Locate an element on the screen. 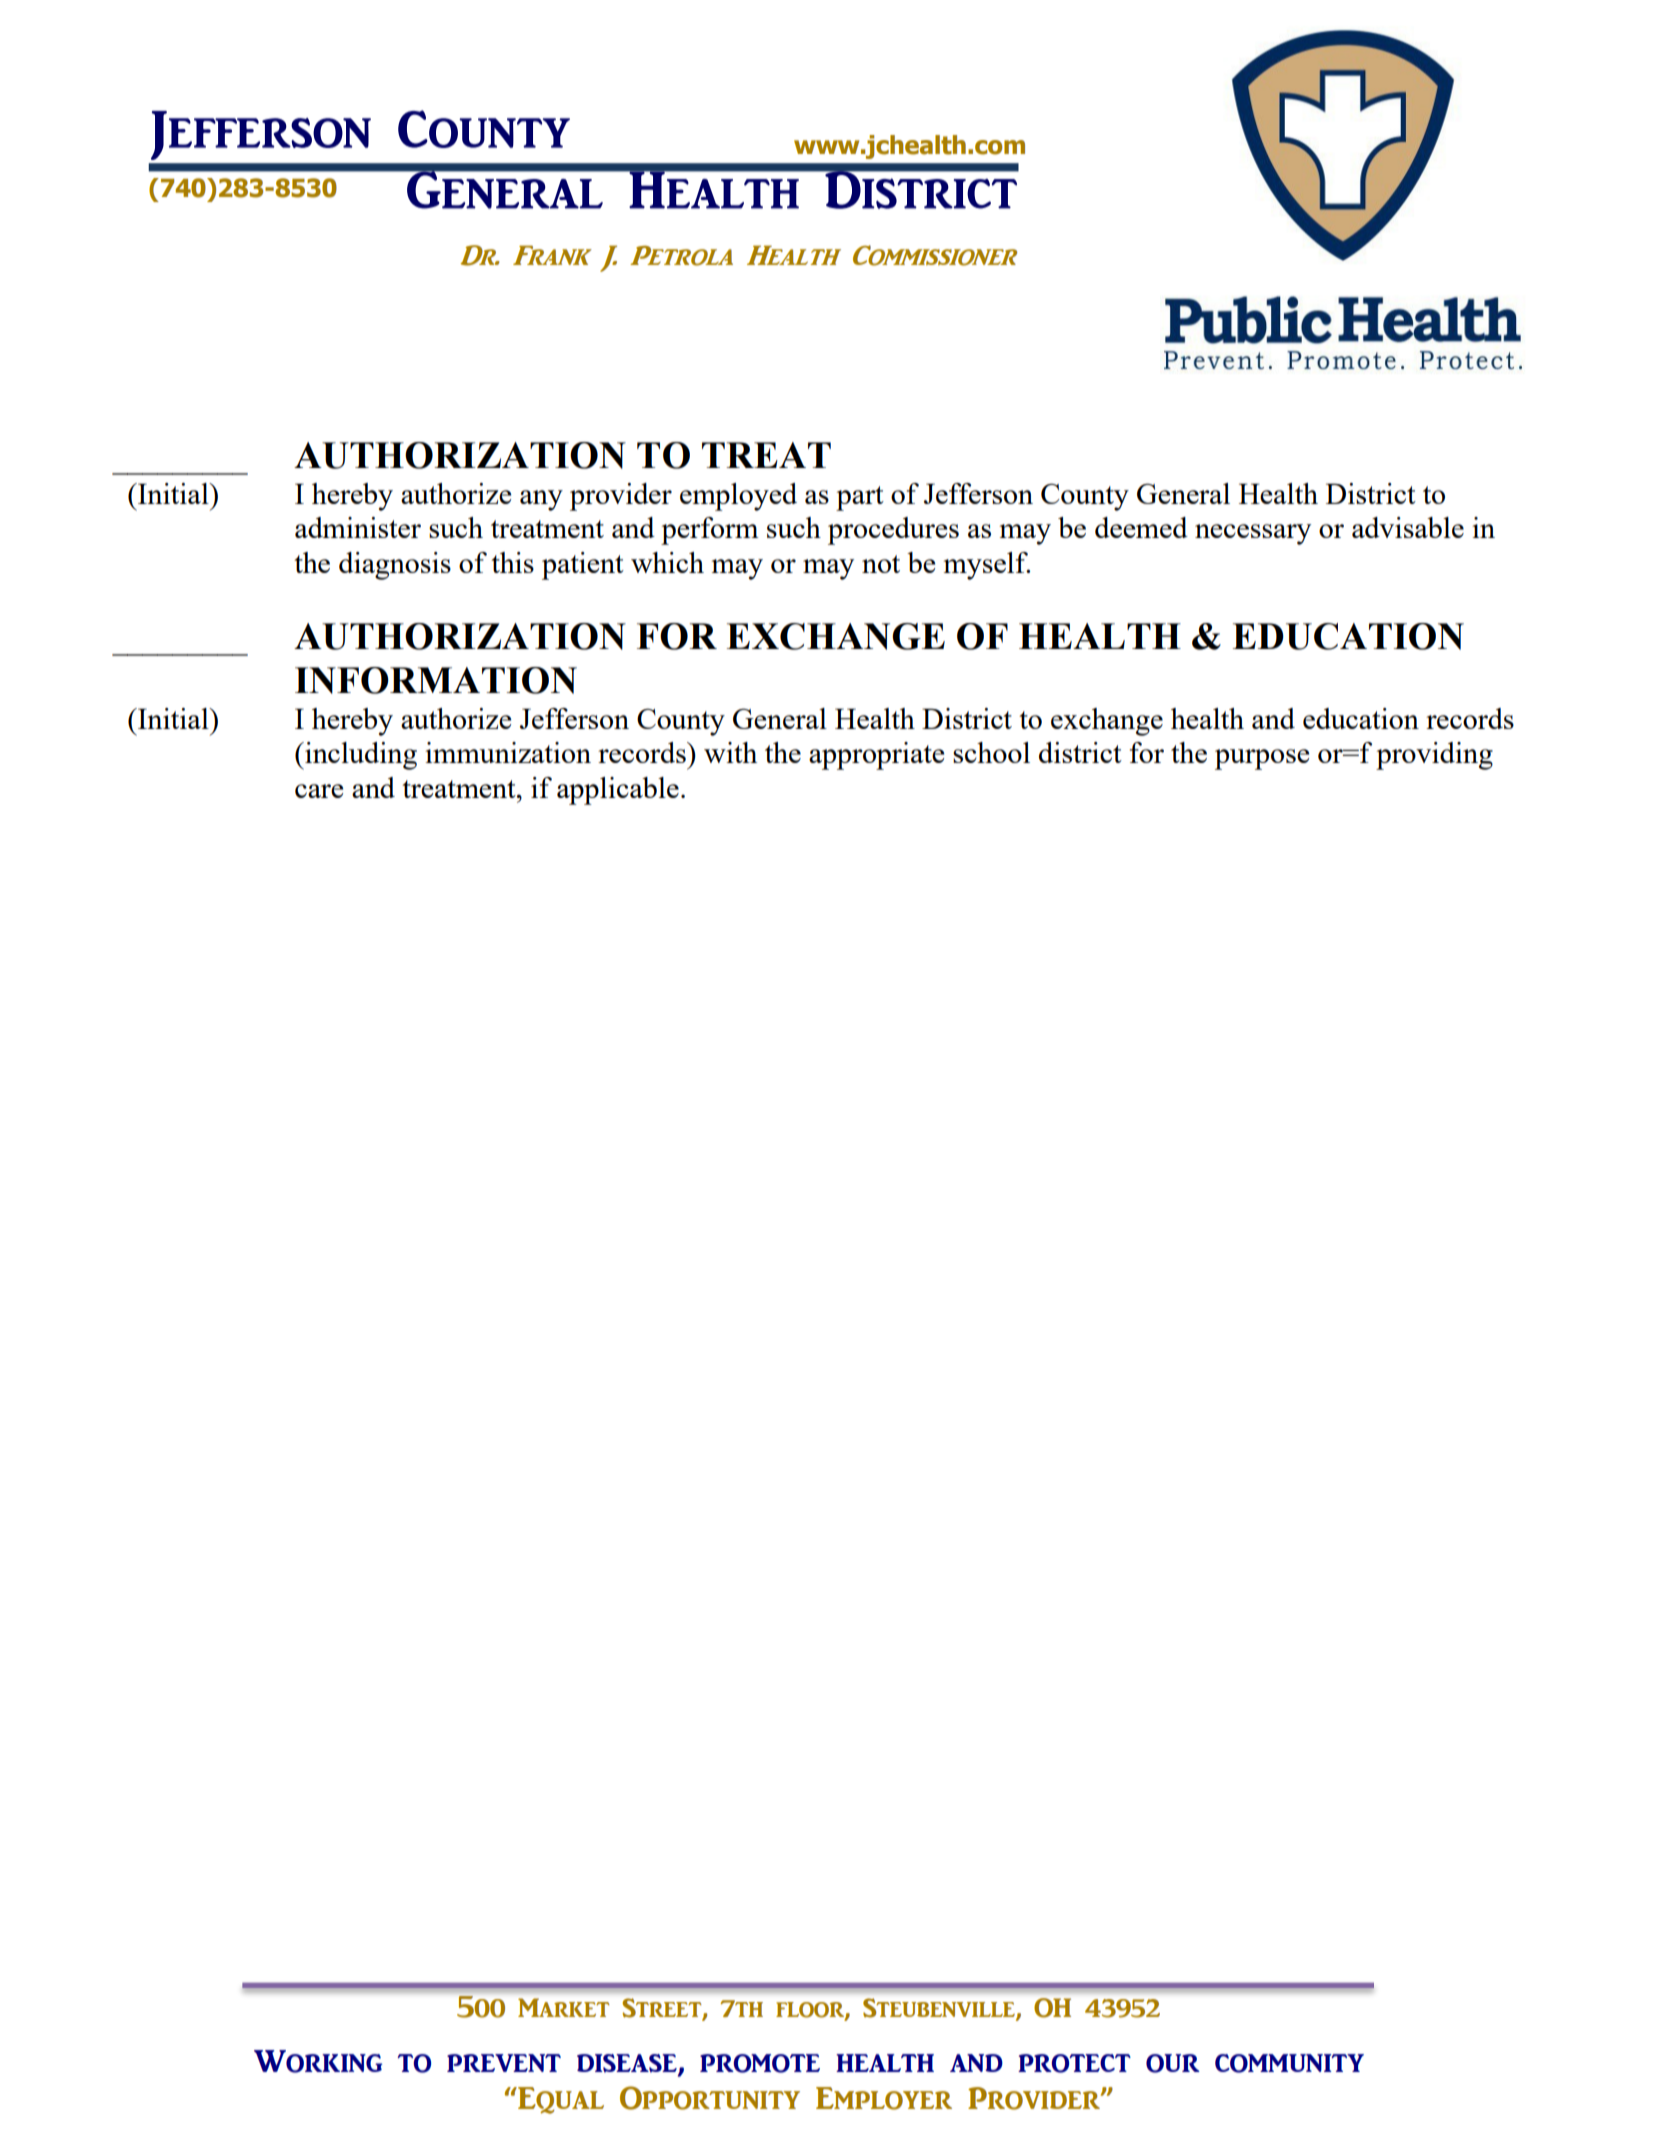 The width and height of the screenshot is (1666, 2155). not is located at coordinates (881, 564).
